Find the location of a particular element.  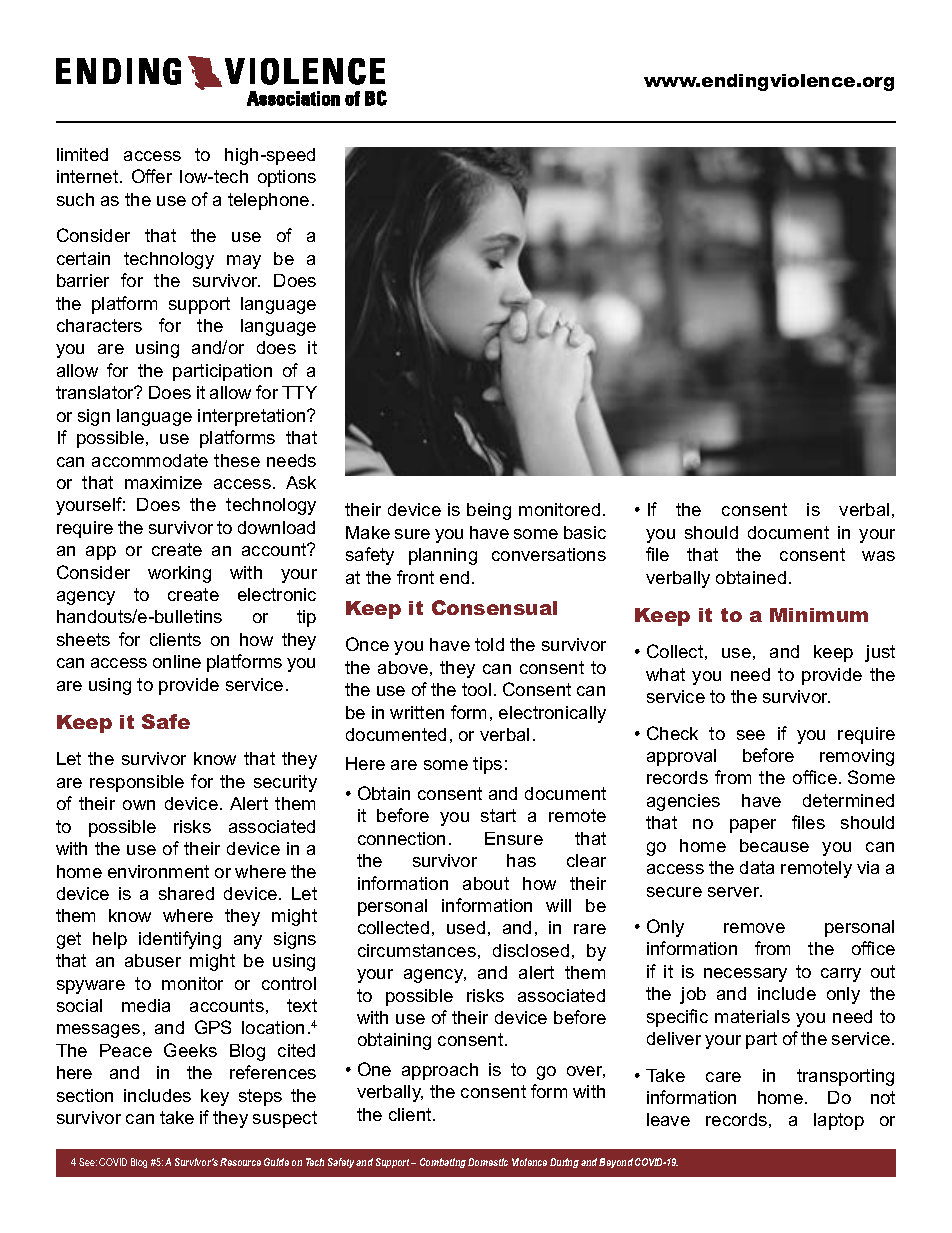

start is located at coordinates (498, 815).
